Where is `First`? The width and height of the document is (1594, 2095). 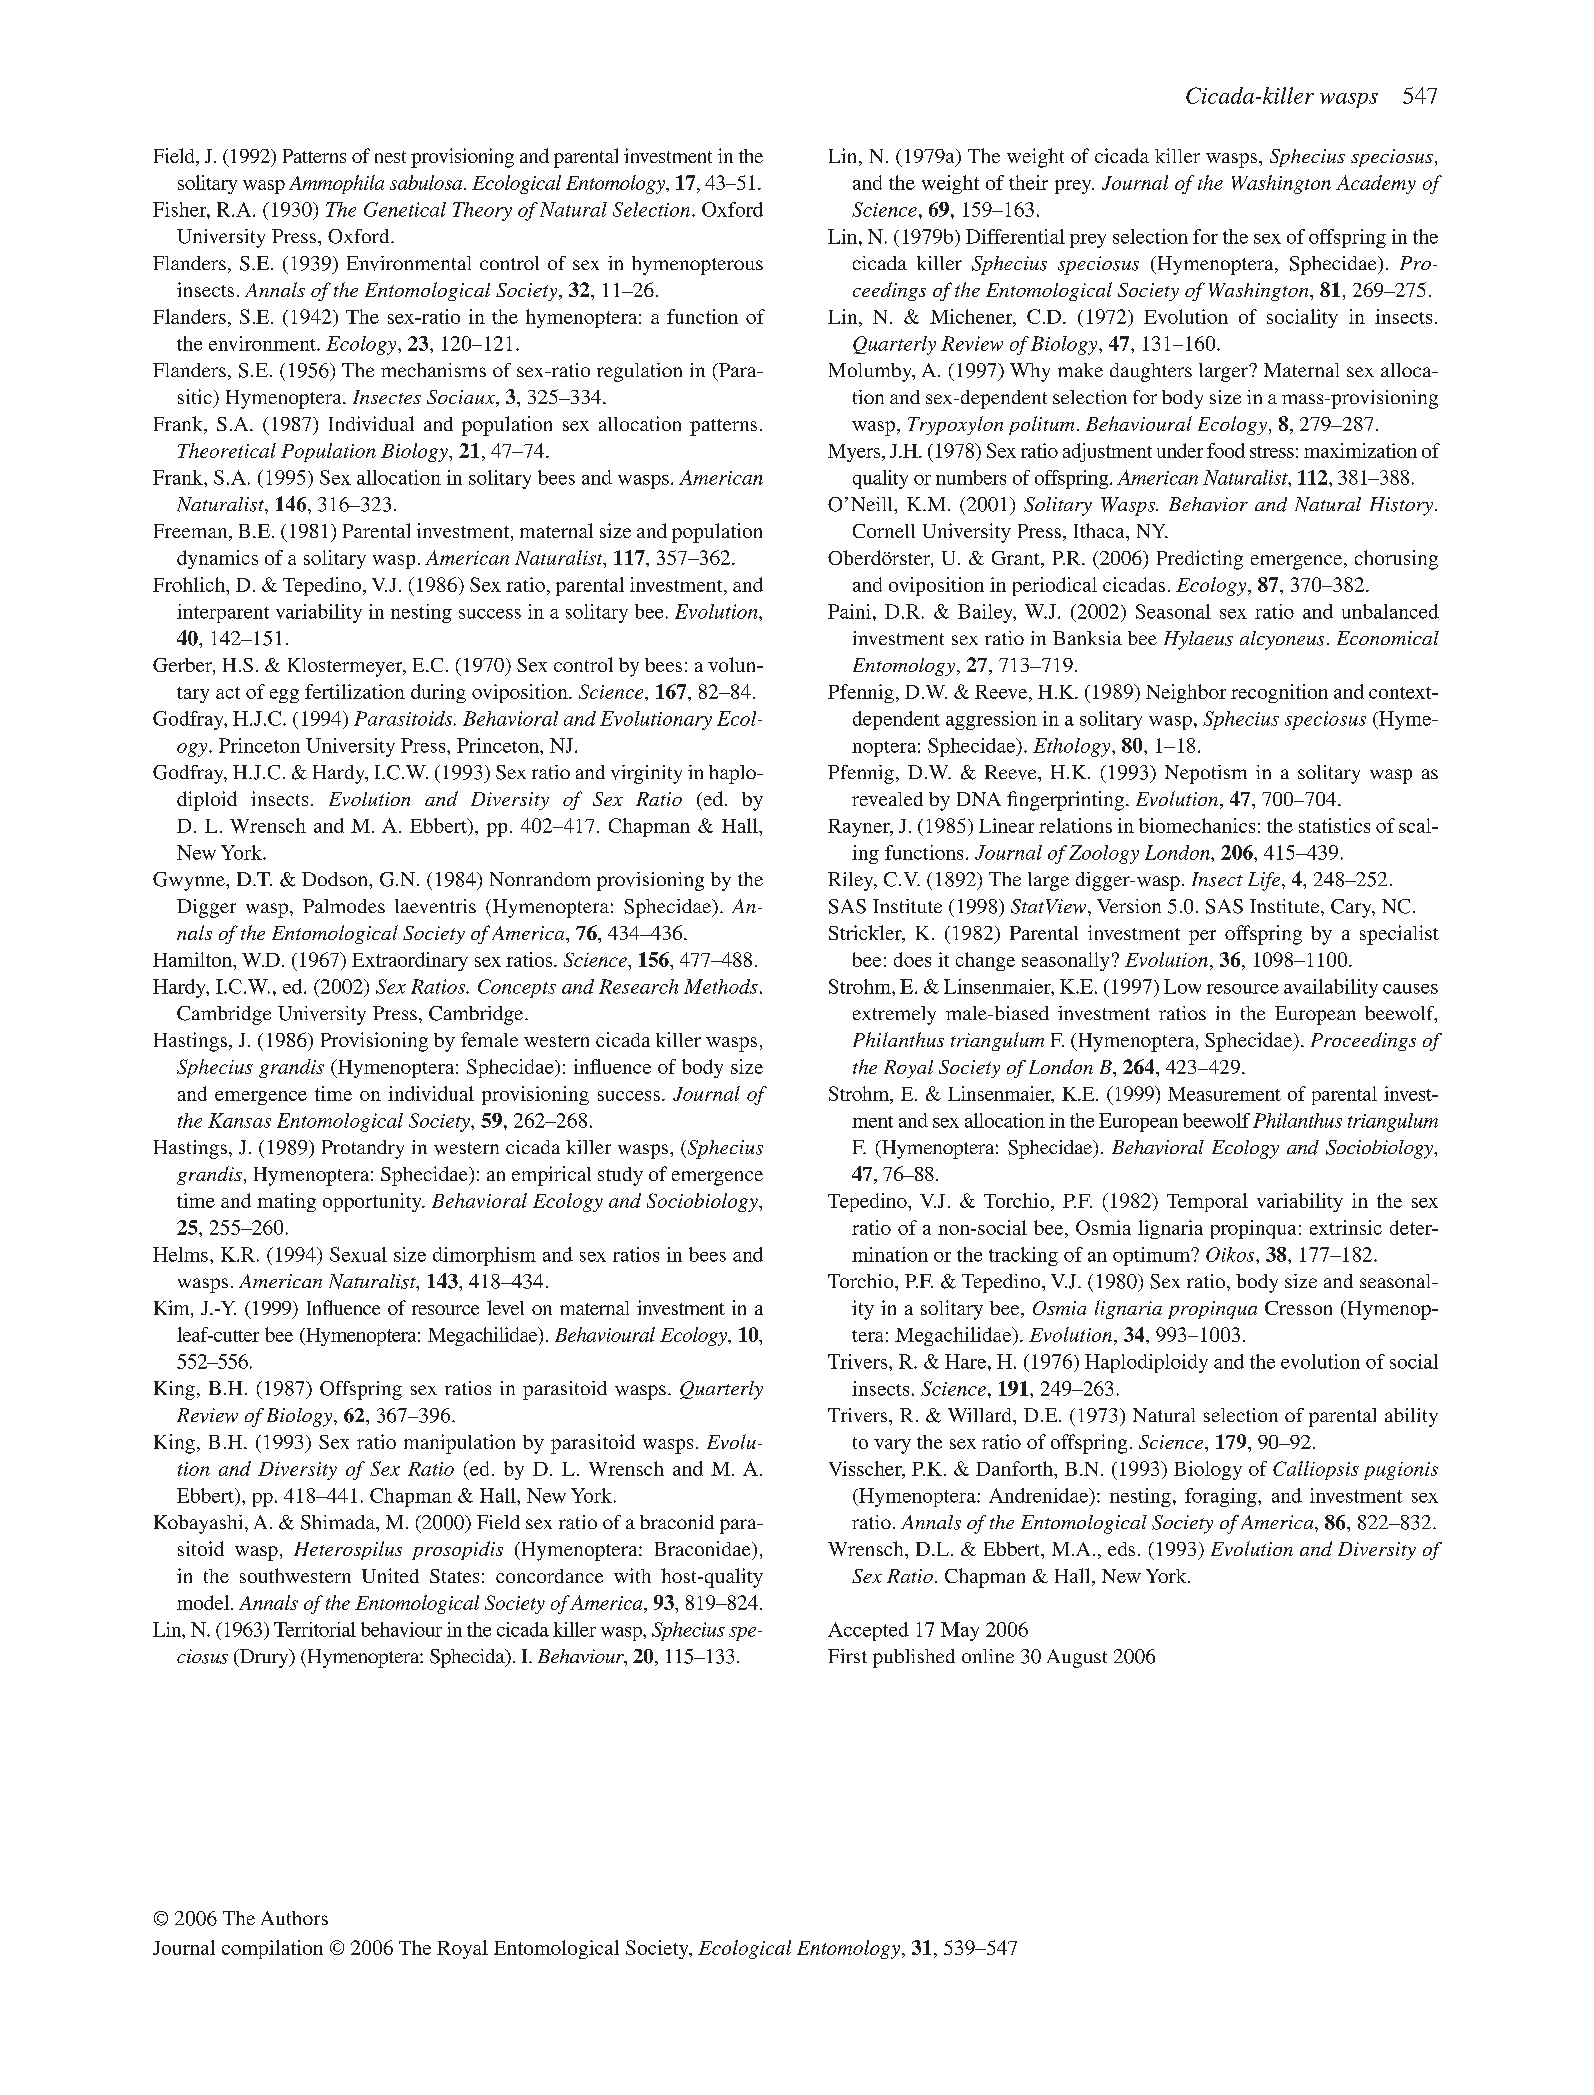 First is located at coordinates (847, 1656).
